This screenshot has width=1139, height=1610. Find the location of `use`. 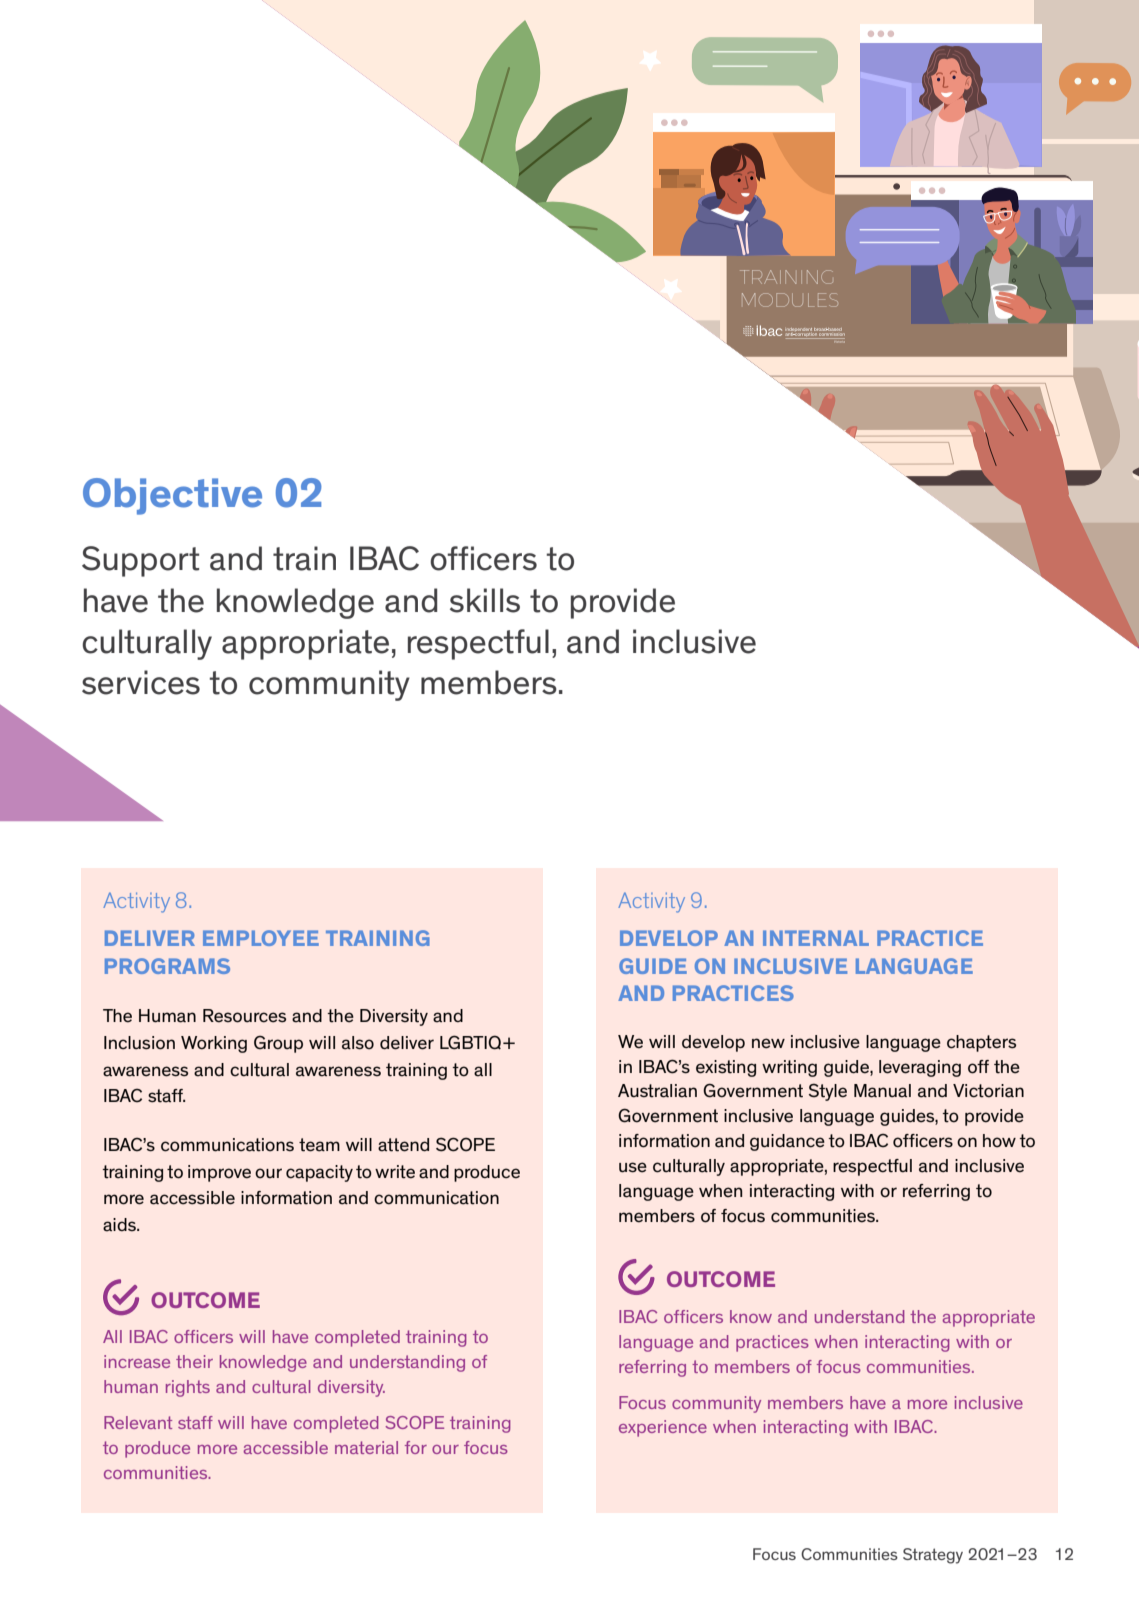

use is located at coordinates (633, 1167).
